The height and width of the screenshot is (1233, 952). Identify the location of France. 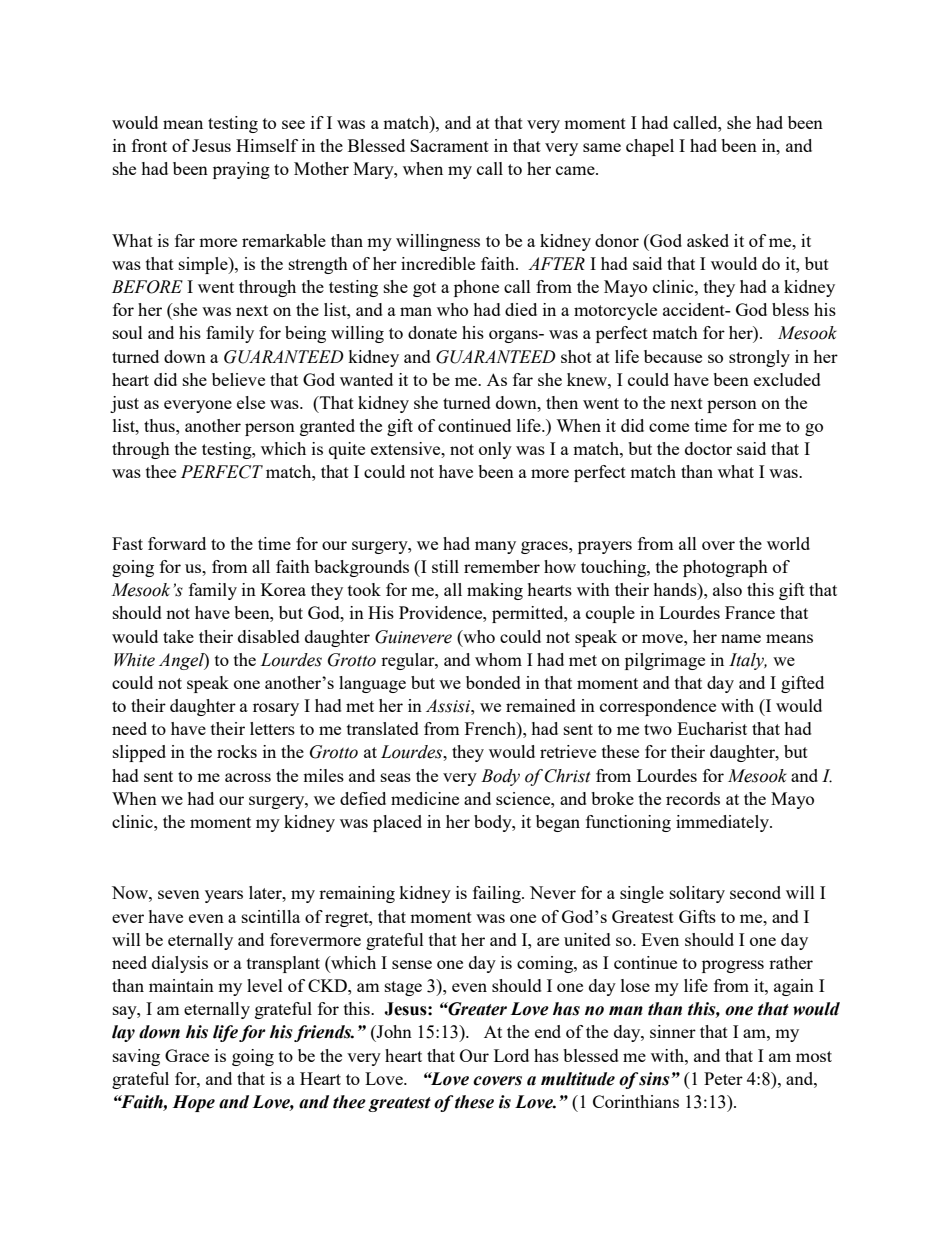
(750, 612).
